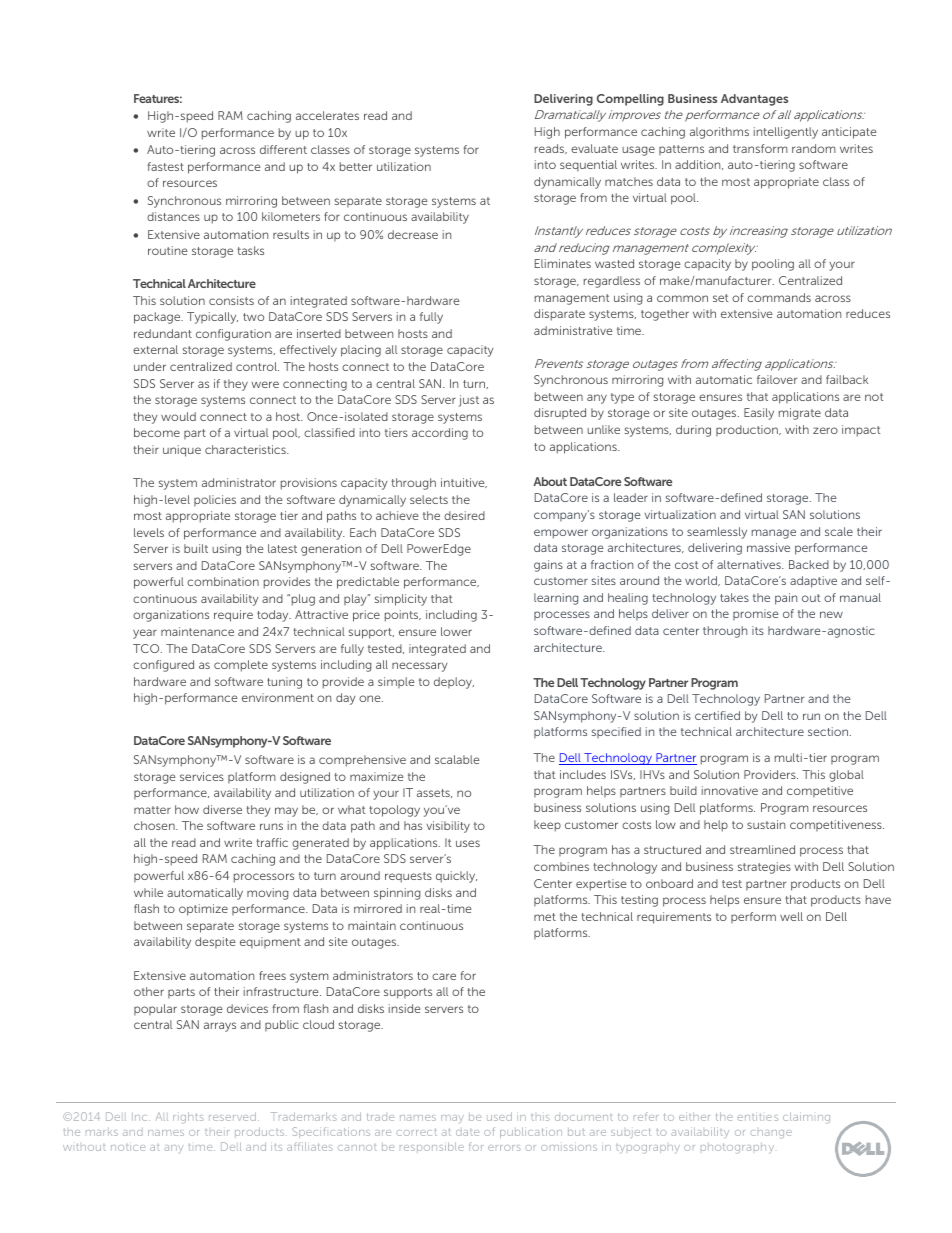 The height and width of the screenshot is (1233, 952). Describe the element at coordinates (283, 149) in the screenshot. I see `different` at that location.
